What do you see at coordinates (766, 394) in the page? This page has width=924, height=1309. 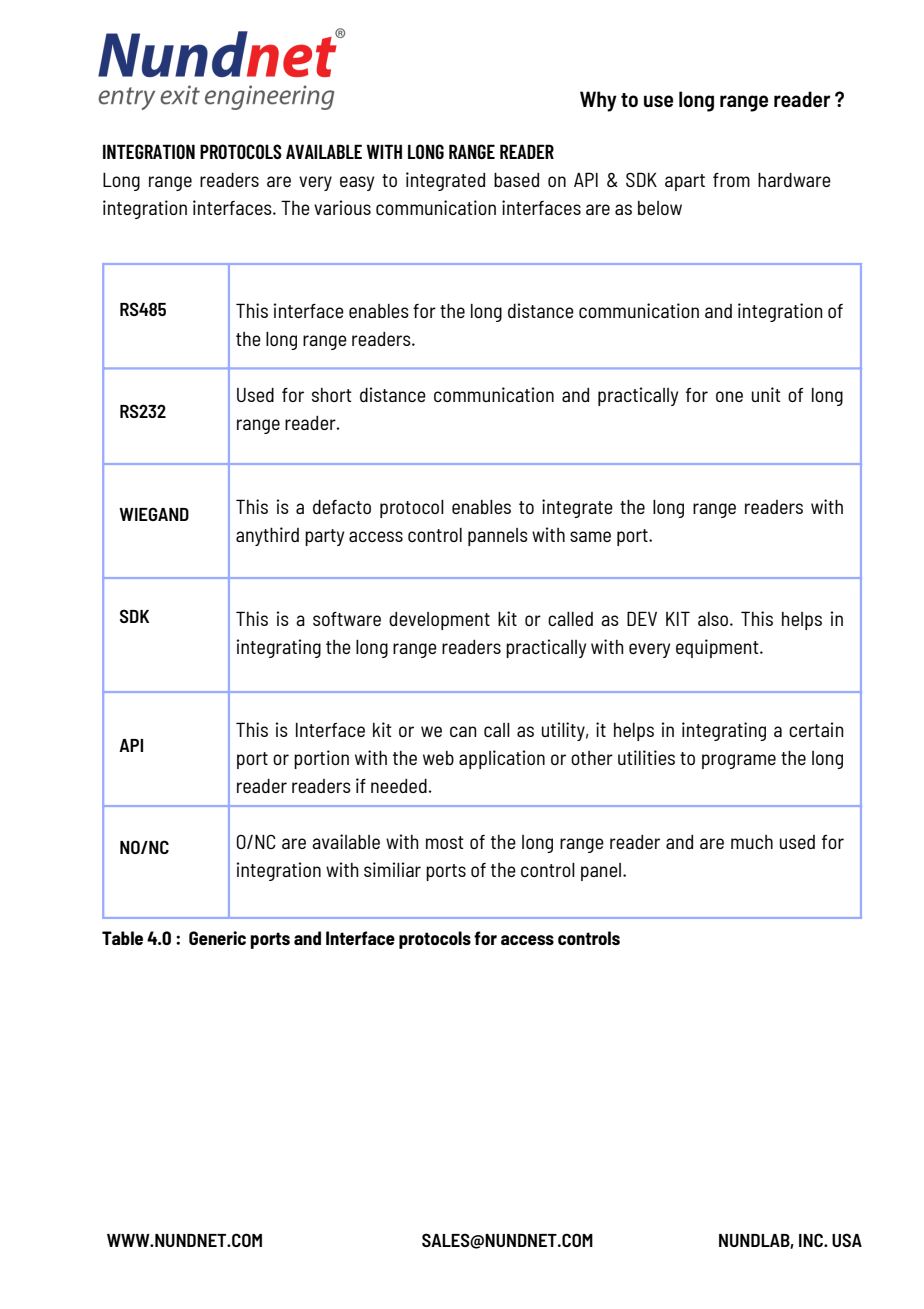 I see `unit` at bounding box center [766, 394].
